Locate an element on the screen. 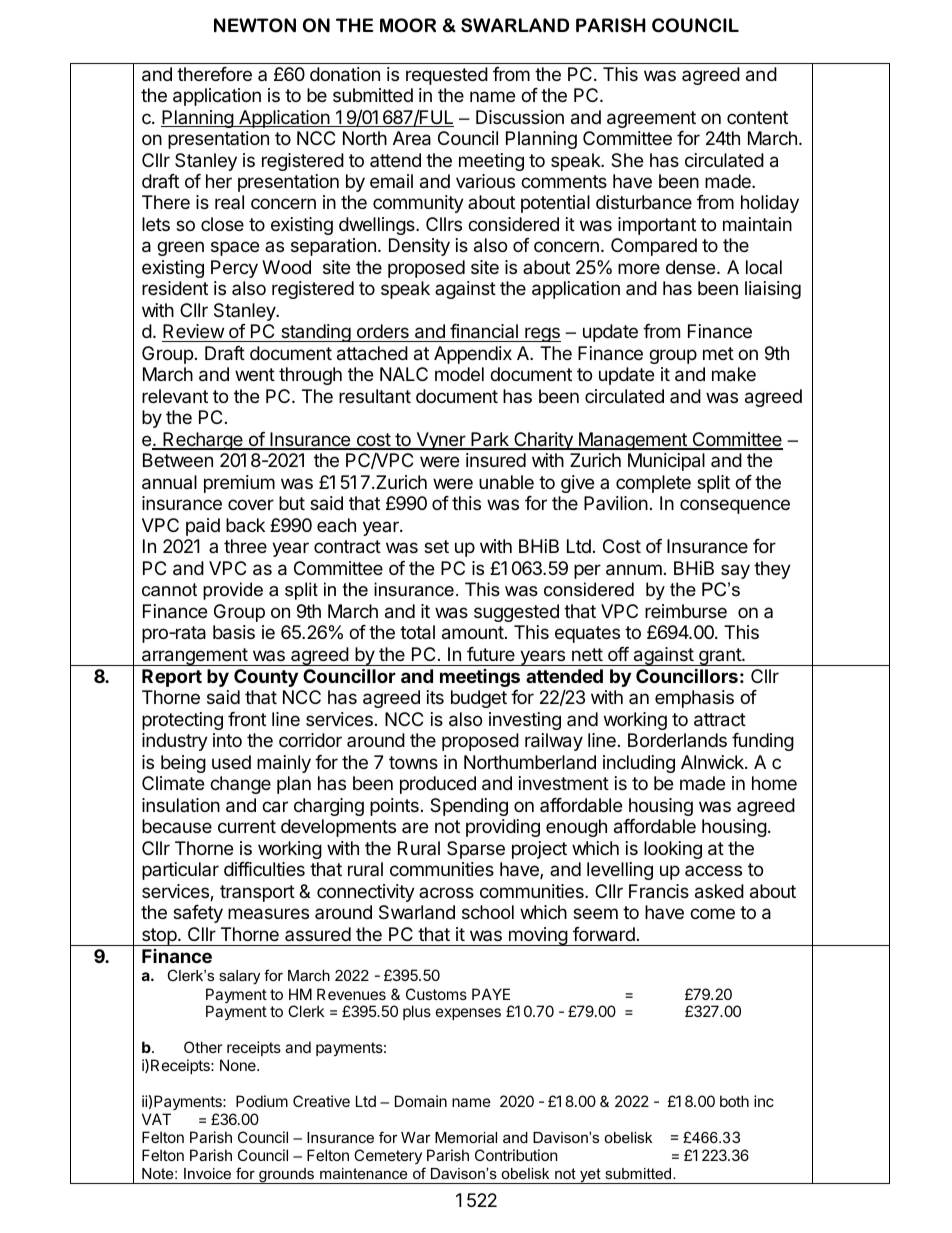 This screenshot has width=952, height=1233. provide is located at coordinates (233, 591).
